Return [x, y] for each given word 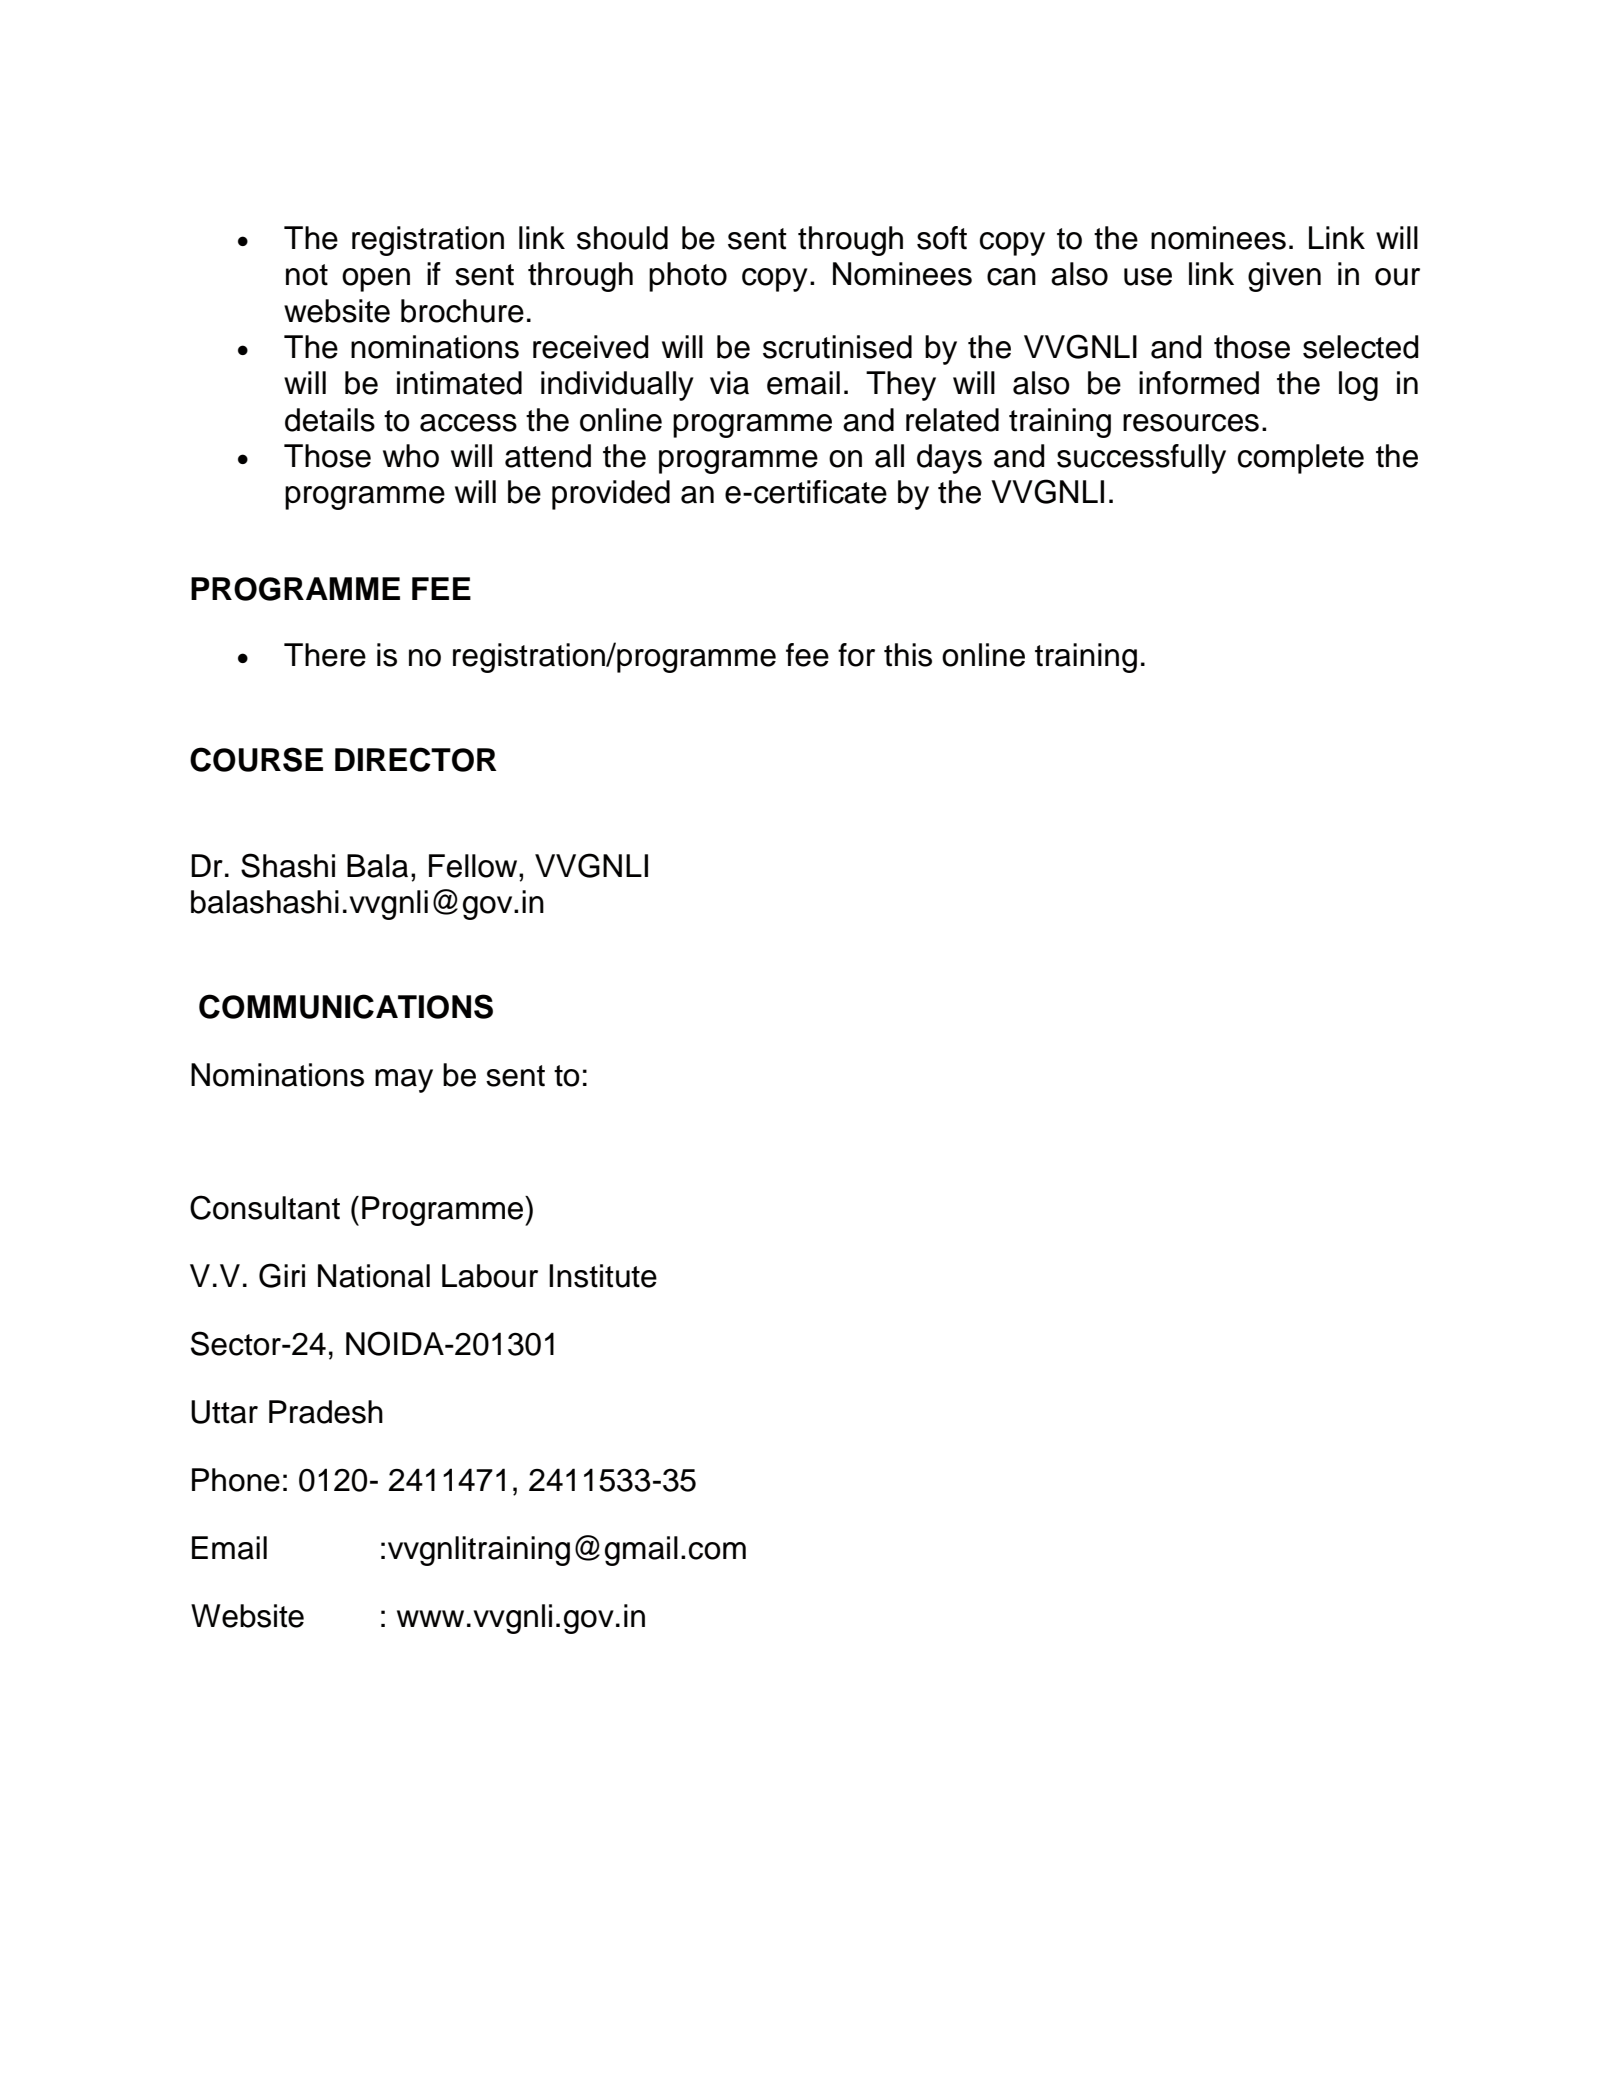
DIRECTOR [416, 759]
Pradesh [326, 1412]
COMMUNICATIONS [346, 1006]
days [949, 459]
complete [1301, 459]
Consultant [265, 1207]
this [908, 655]
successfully [1141, 459]
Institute [603, 1276]
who [411, 456]
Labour [490, 1276]
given [1284, 277]
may [404, 1081]
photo [688, 277]
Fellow [474, 866]
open [376, 280]
